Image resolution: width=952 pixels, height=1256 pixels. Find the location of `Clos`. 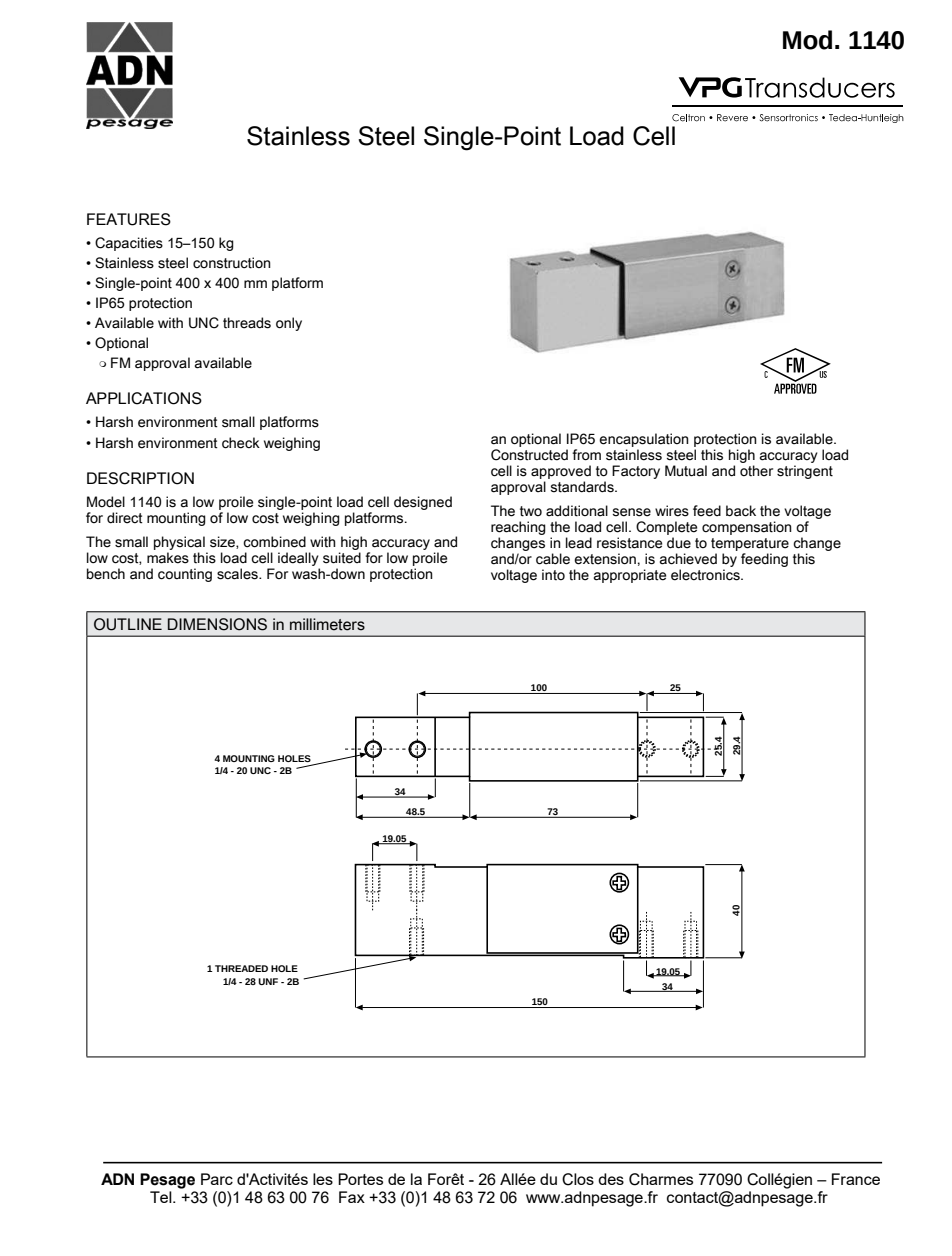

Clos is located at coordinates (578, 1179).
